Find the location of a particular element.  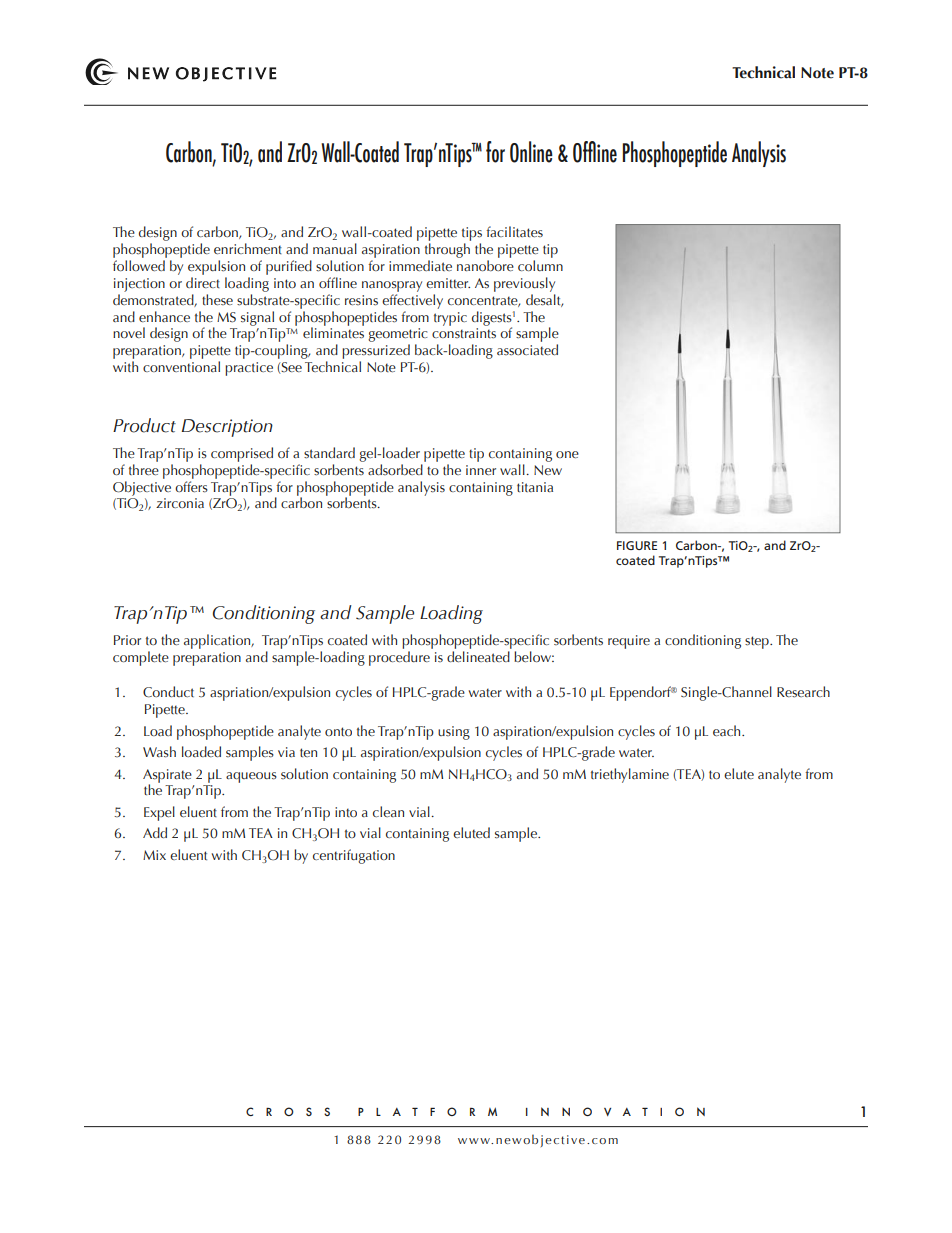

Online is located at coordinates (531, 152).
